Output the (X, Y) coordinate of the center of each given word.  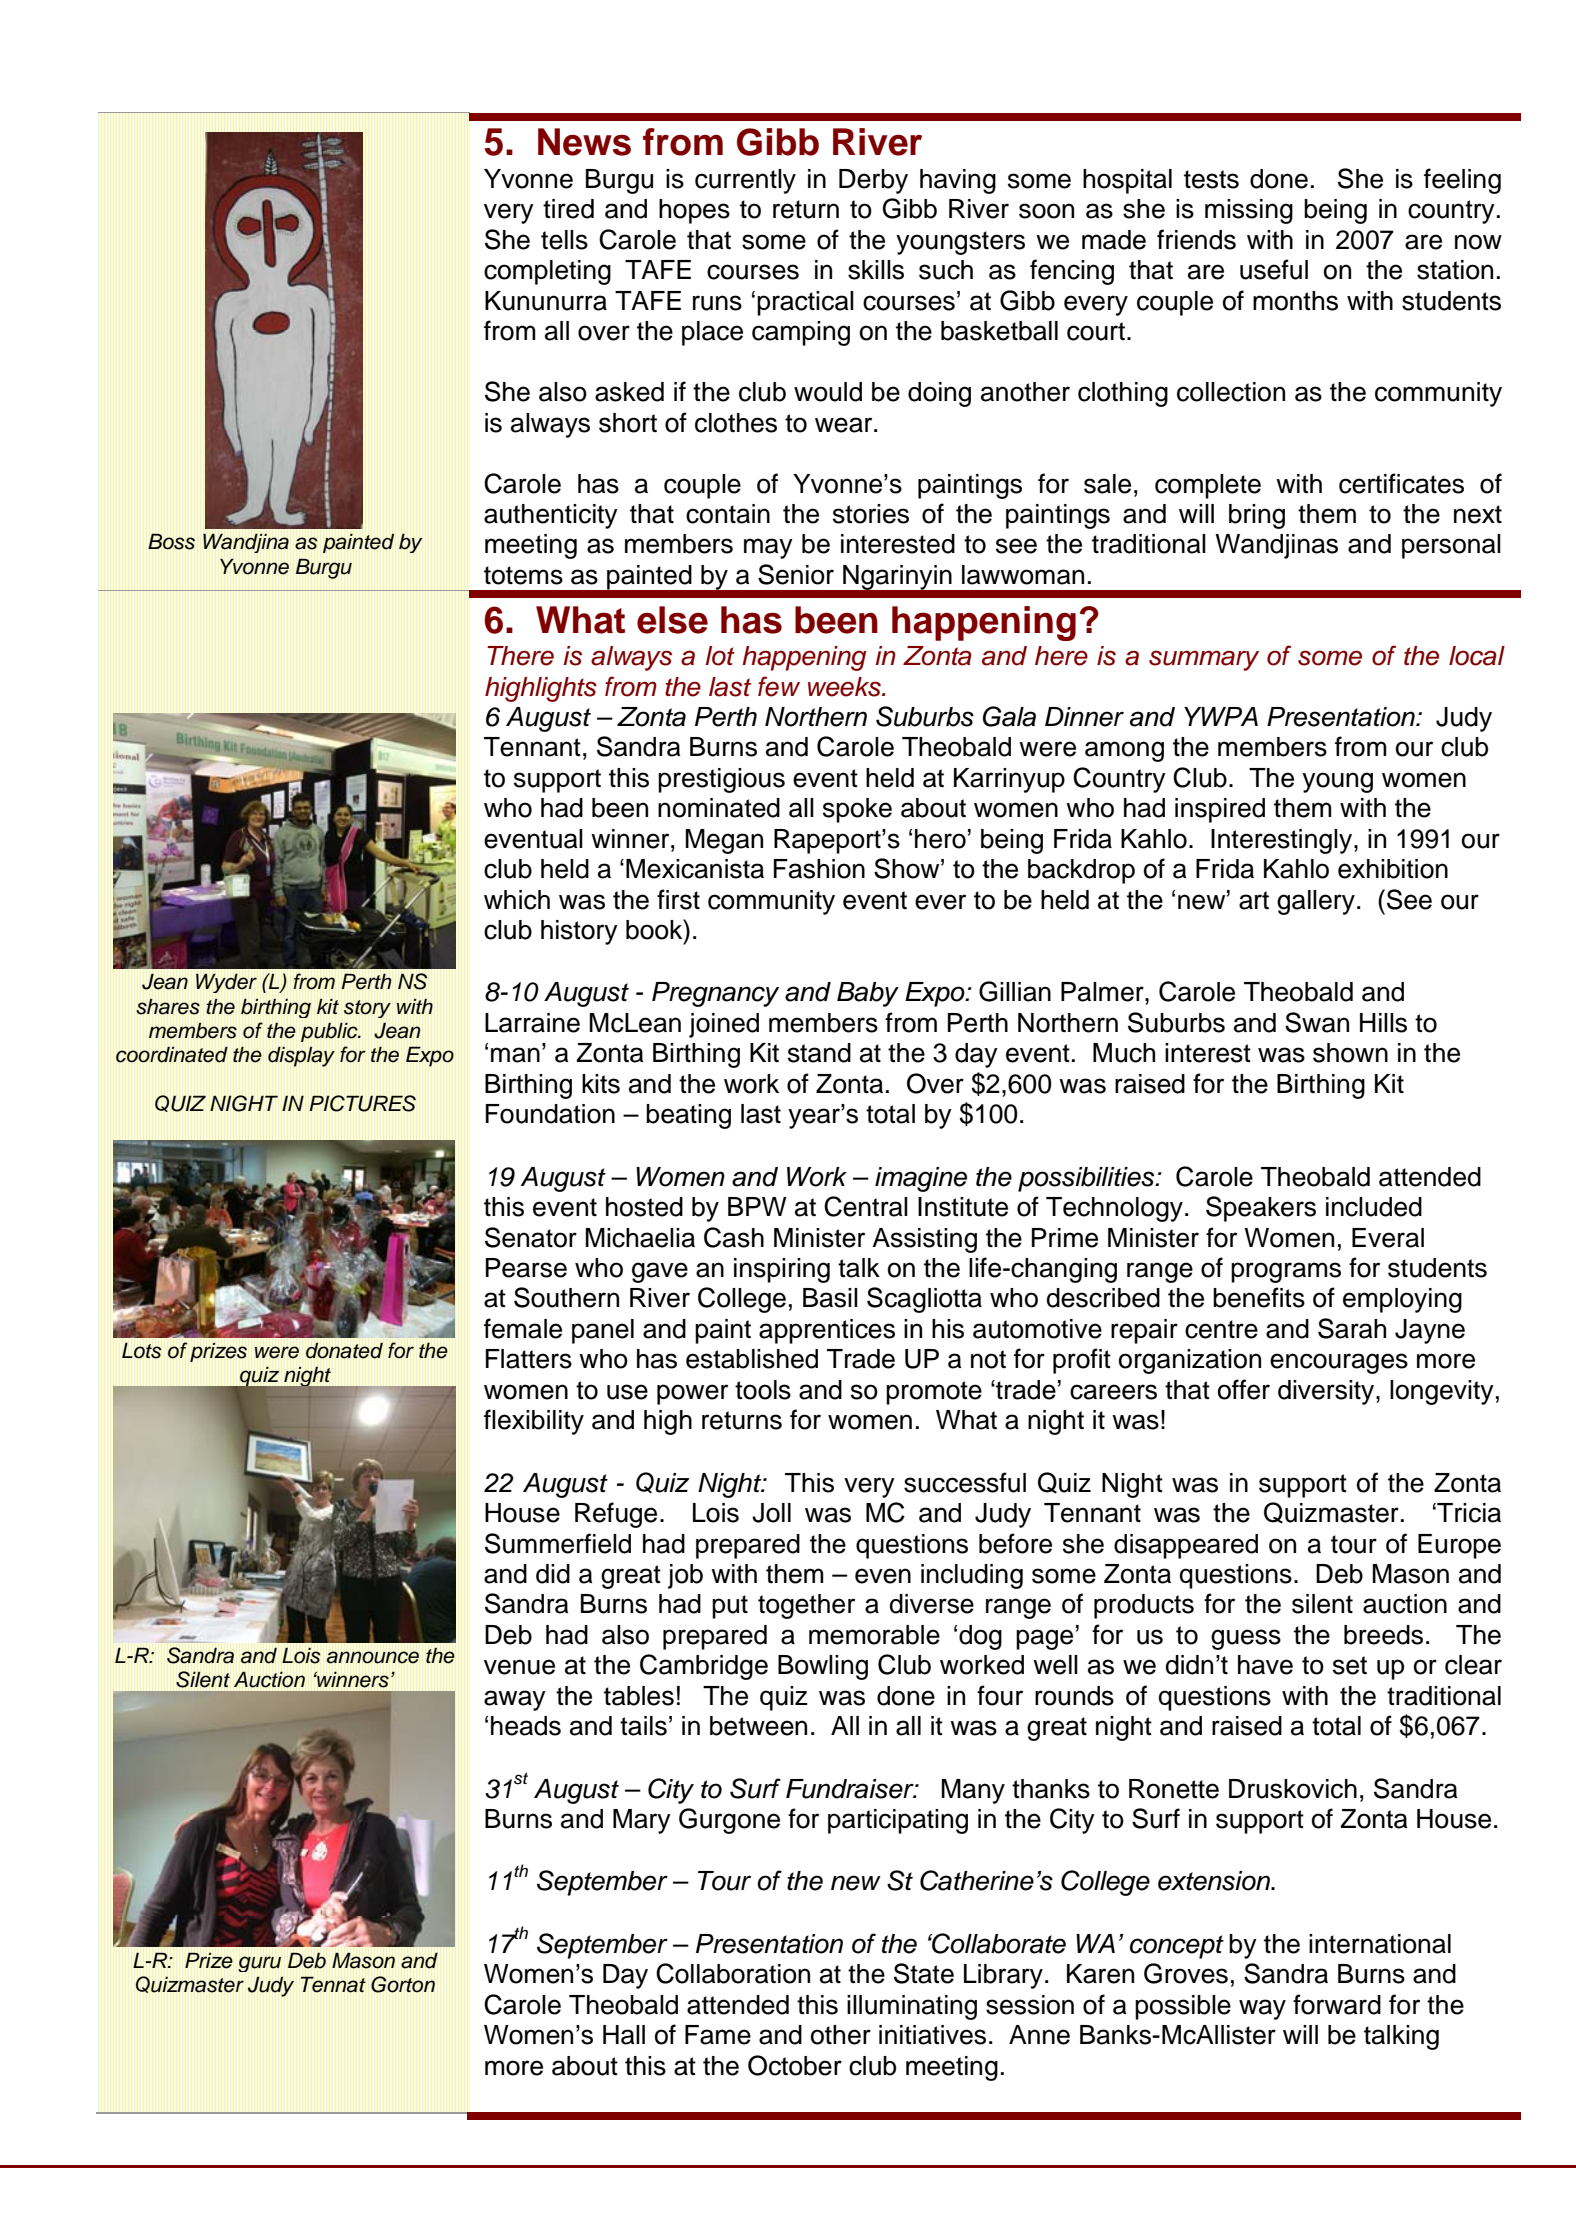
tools (763, 1390)
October (795, 2065)
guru (259, 1964)
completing (547, 272)
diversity (1327, 1392)
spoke (857, 810)
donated (344, 1350)
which (517, 900)
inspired (1220, 810)
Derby (873, 181)
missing (1249, 211)
